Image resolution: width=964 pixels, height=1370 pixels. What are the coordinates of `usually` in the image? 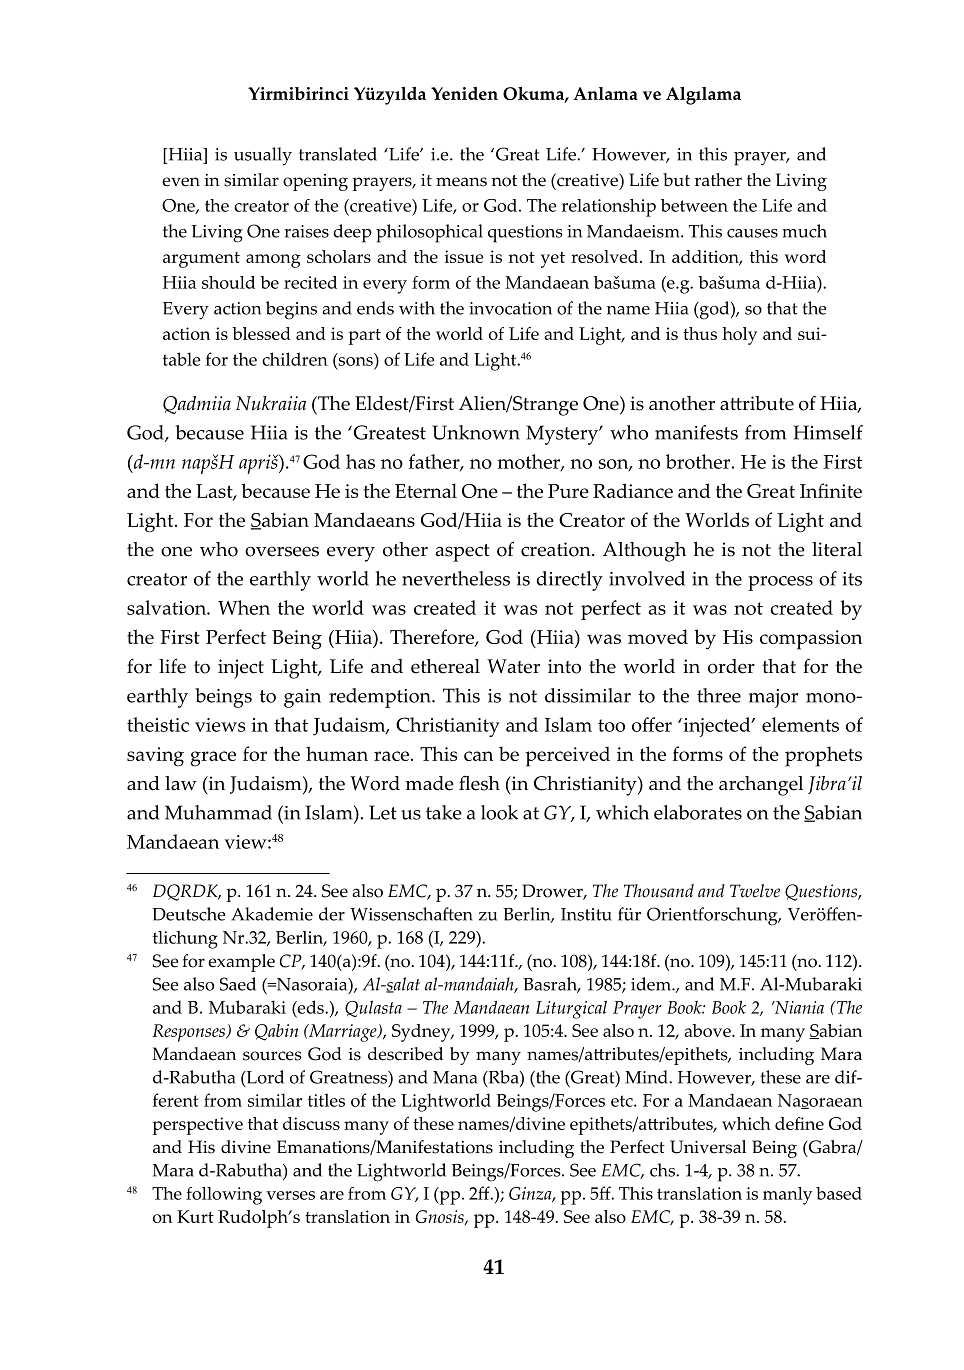 It's located at (263, 156).
